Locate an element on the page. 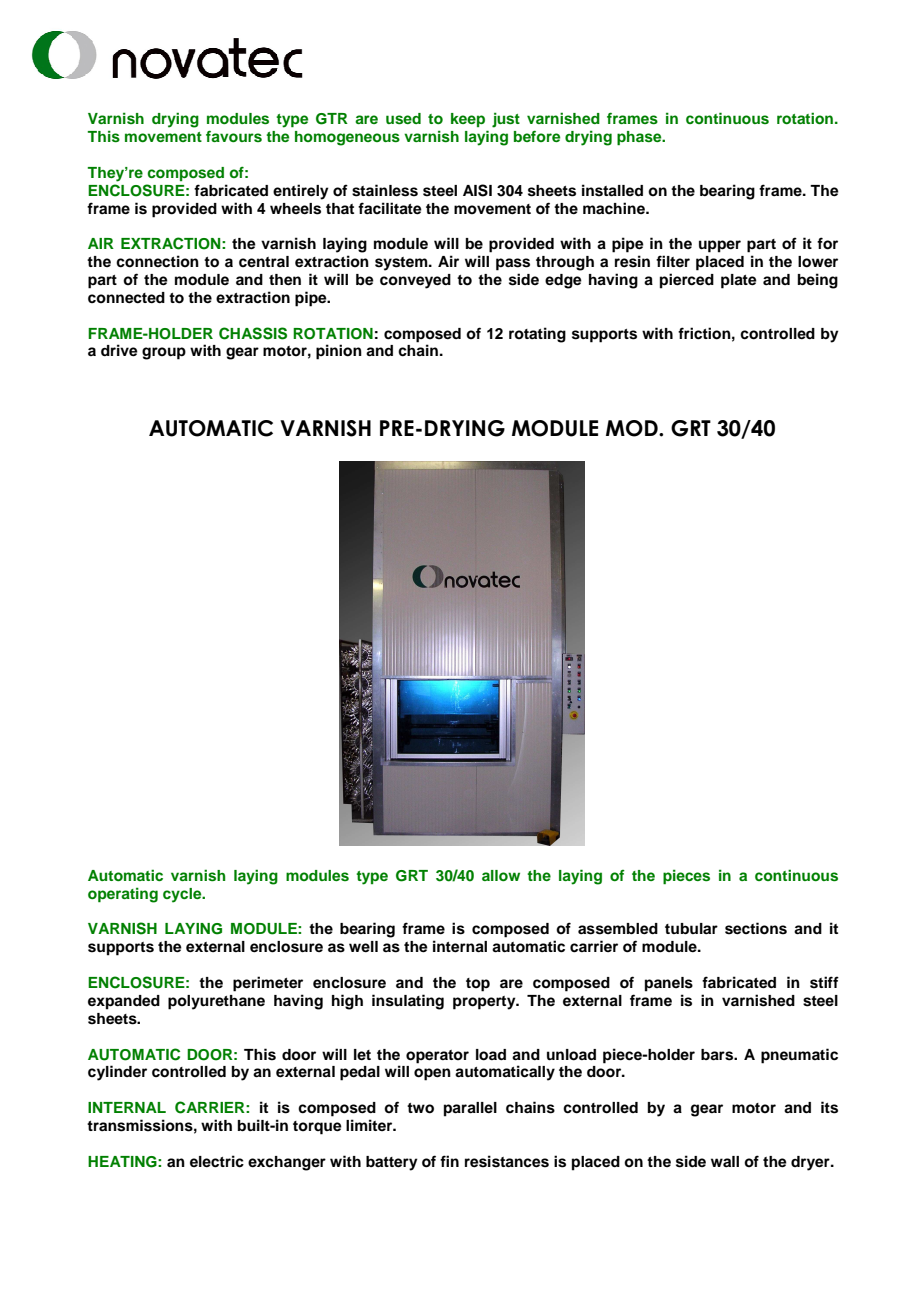 The width and height of the document is (924, 1308). keep is located at coordinates (468, 120).
